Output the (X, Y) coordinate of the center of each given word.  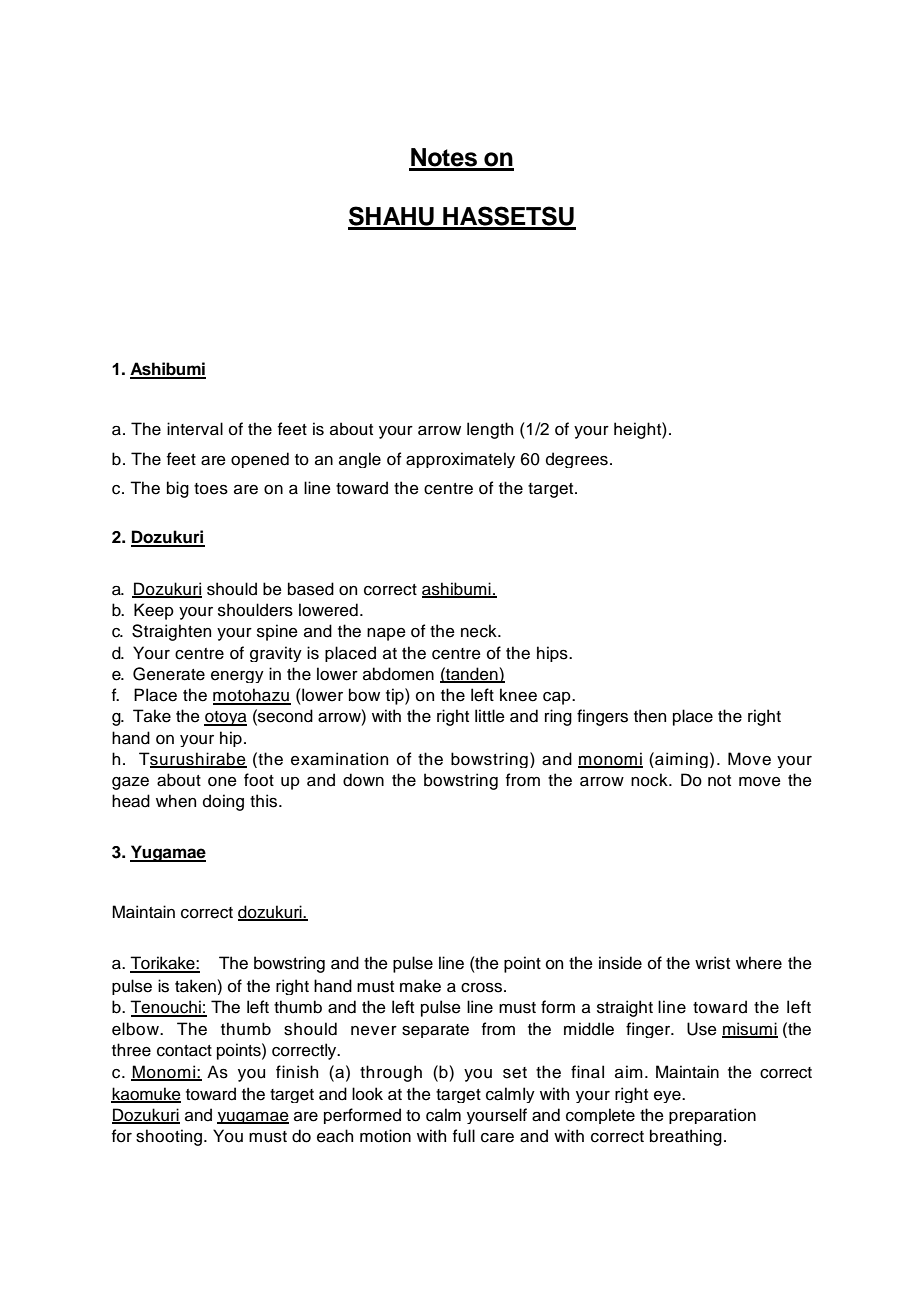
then (650, 716)
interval (195, 429)
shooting (169, 1137)
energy (237, 677)
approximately (460, 460)
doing (223, 802)
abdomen (398, 674)
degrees (577, 460)
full (464, 1136)
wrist (712, 963)
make (420, 986)
